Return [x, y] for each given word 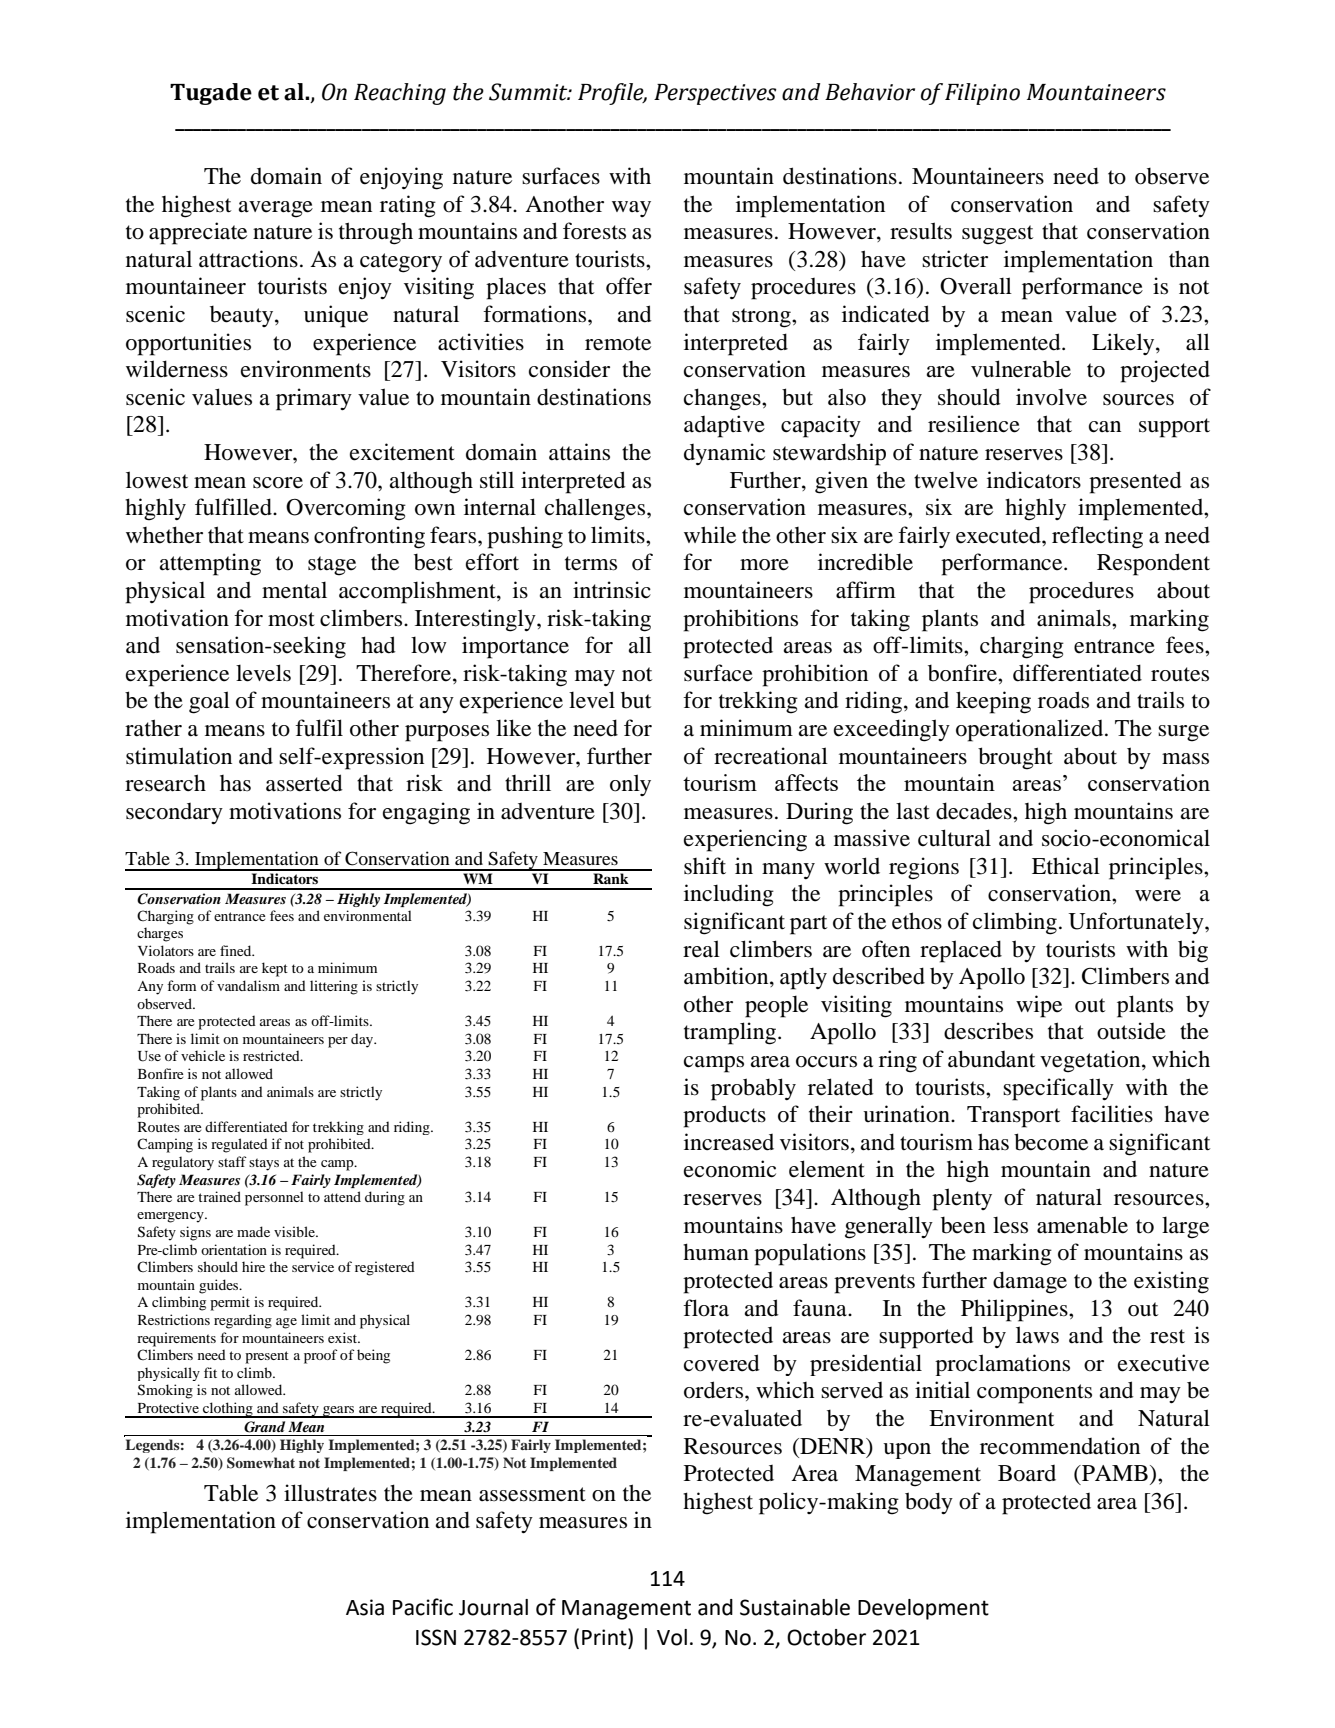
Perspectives [715, 94]
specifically [1058, 1089]
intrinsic [612, 590]
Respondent [1153, 564]
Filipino [982, 94]
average [275, 209]
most [291, 619]
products [724, 1116]
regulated [239, 1145]
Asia [365, 1607]
